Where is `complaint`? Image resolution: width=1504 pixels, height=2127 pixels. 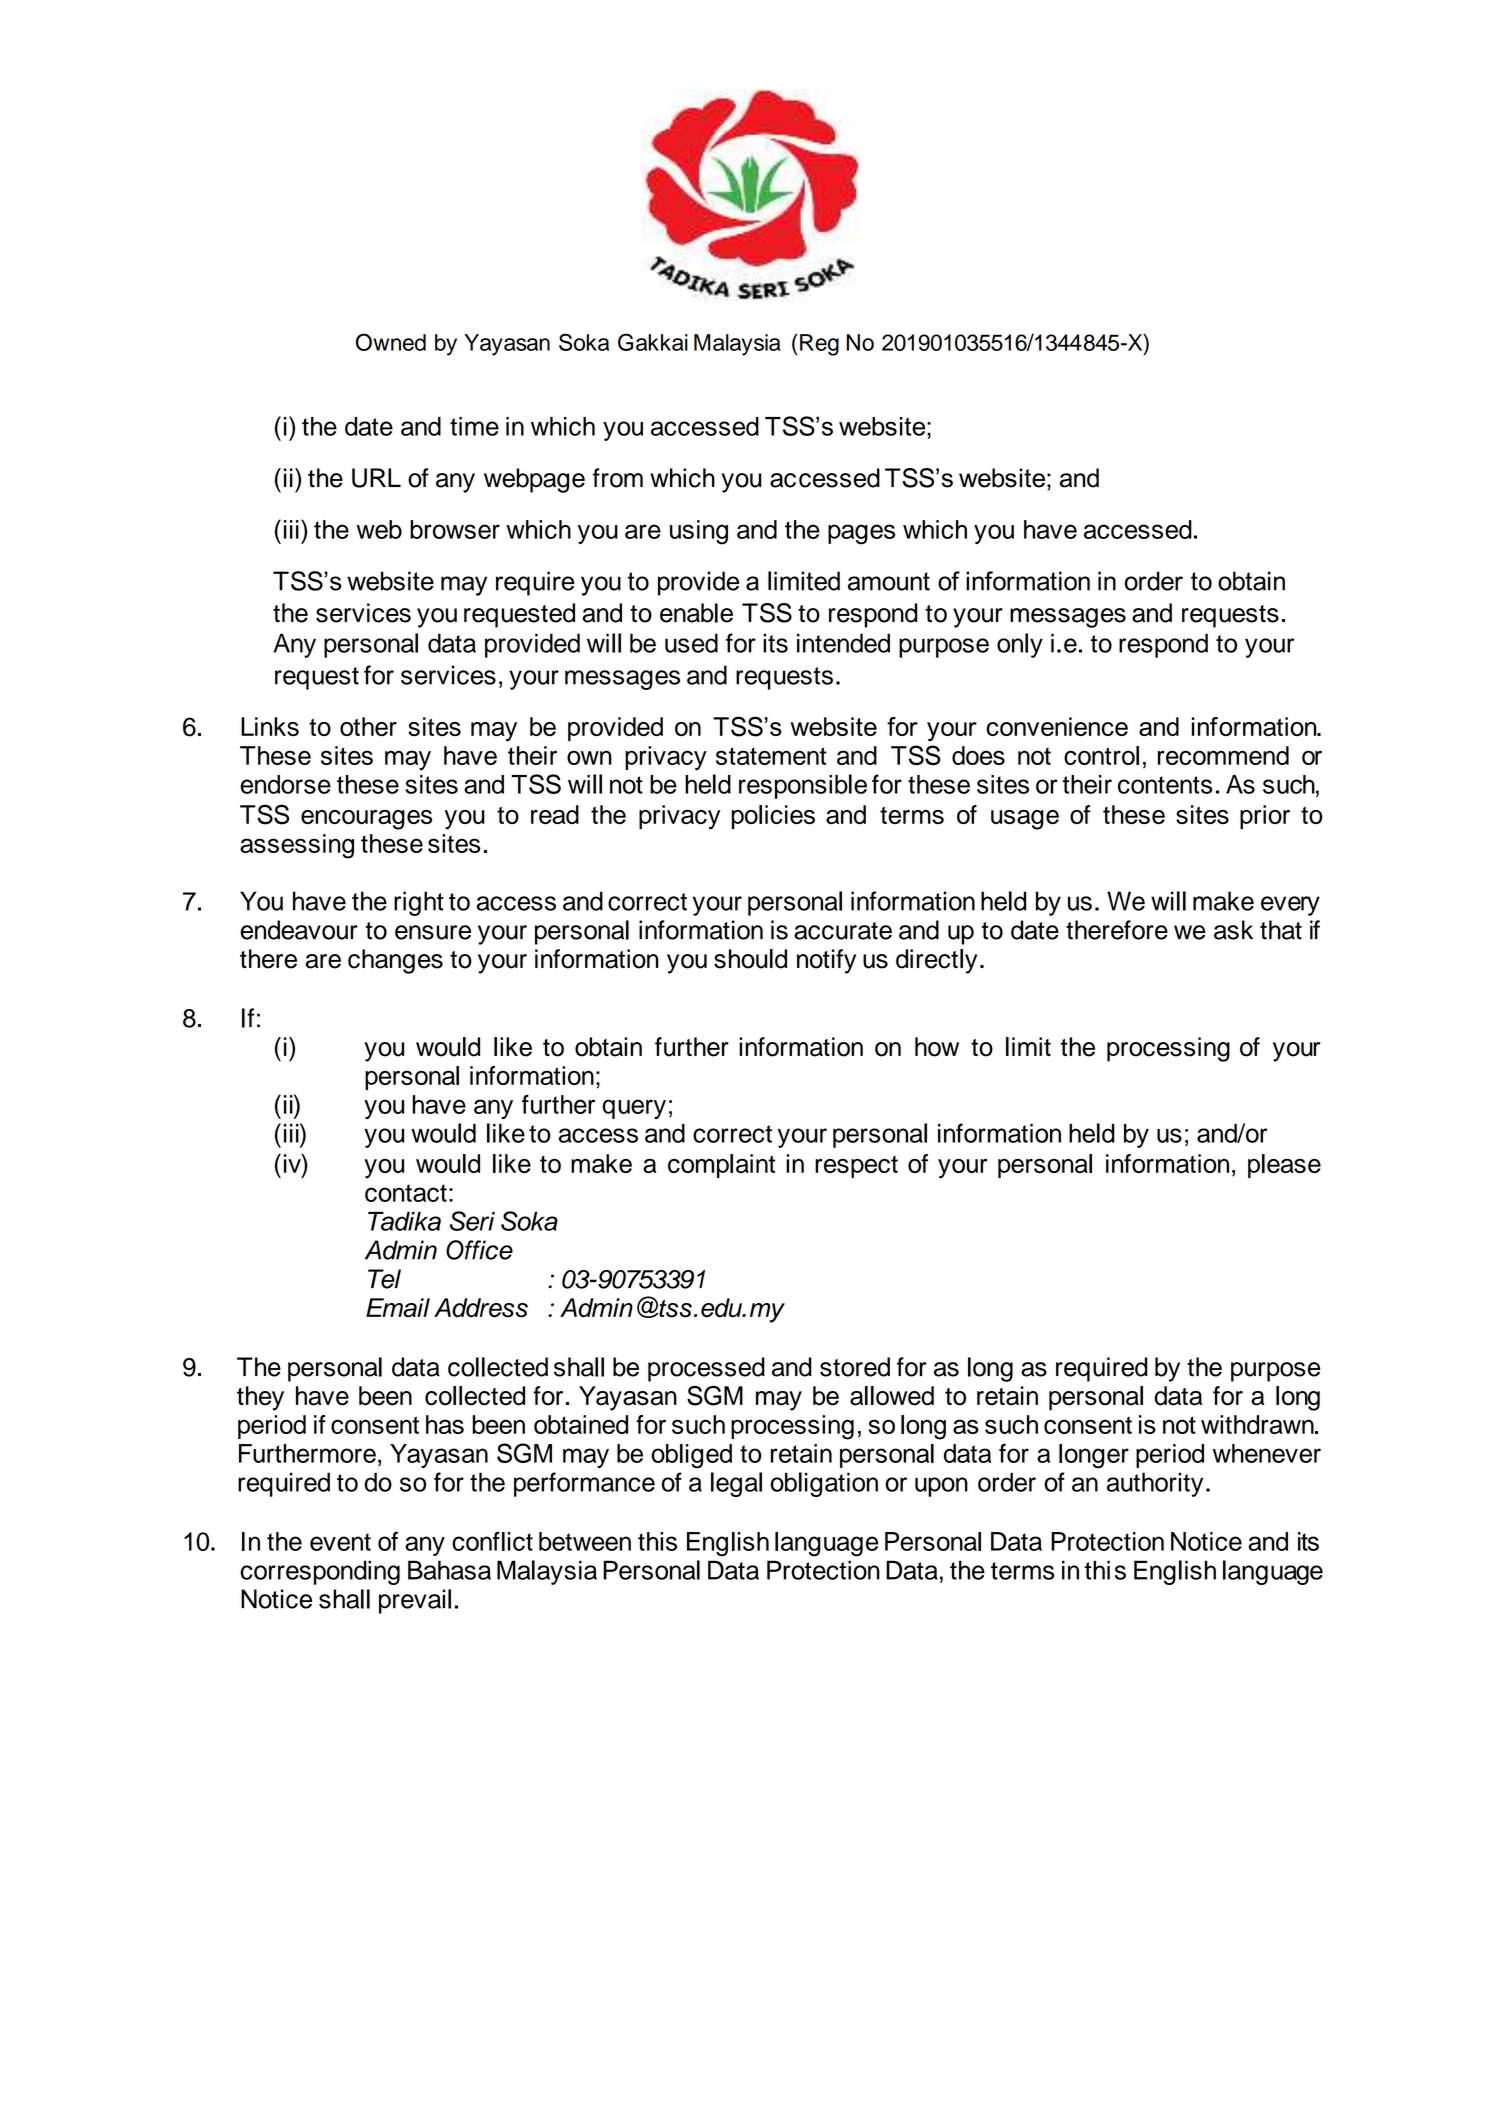 complaint is located at coordinates (721, 1166).
